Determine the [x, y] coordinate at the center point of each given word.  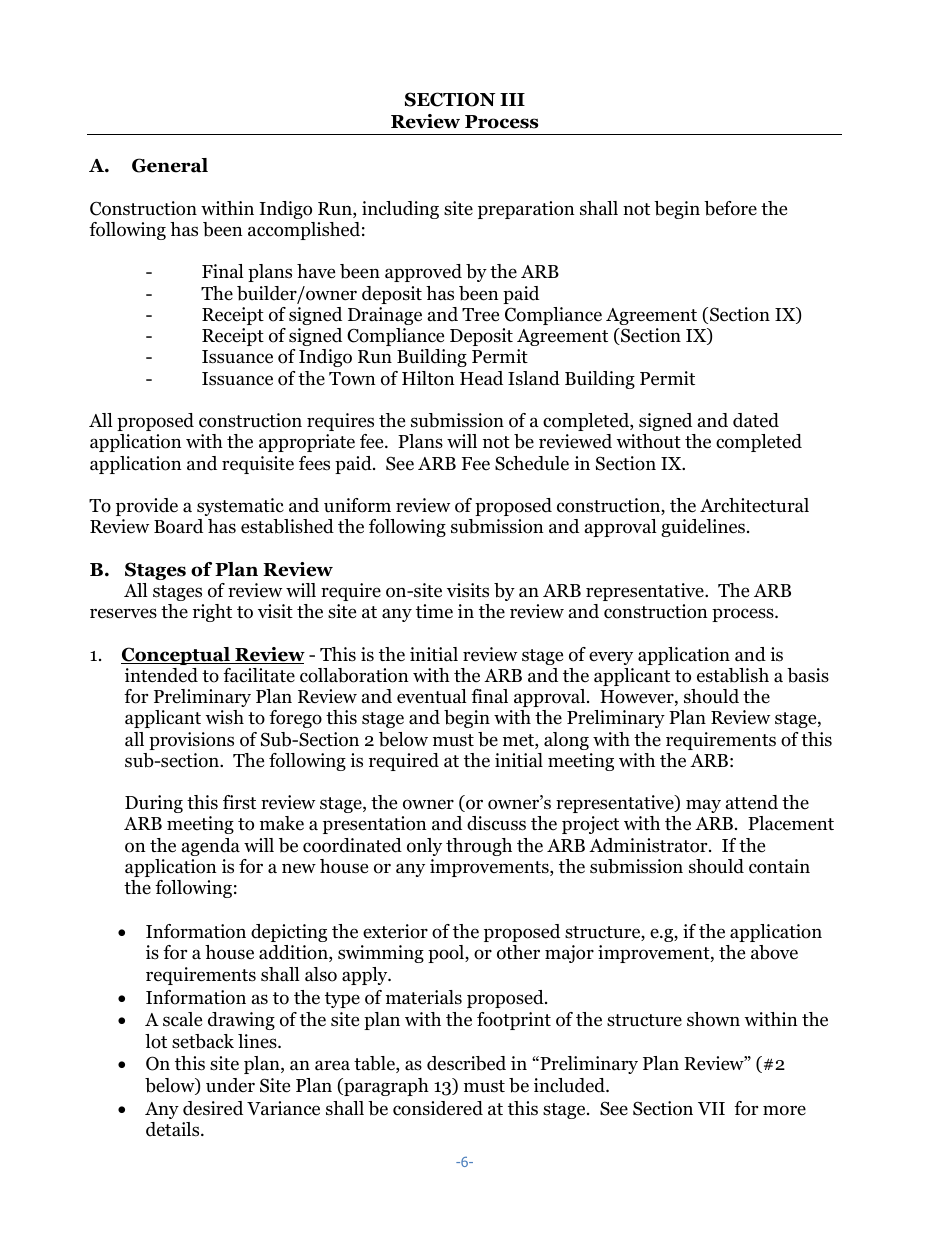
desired [213, 1108]
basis [808, 675]
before [730, 208]
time [434, 611]
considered [438, 1108]
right [212, 613]
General [170, 165]
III [512, 99]
